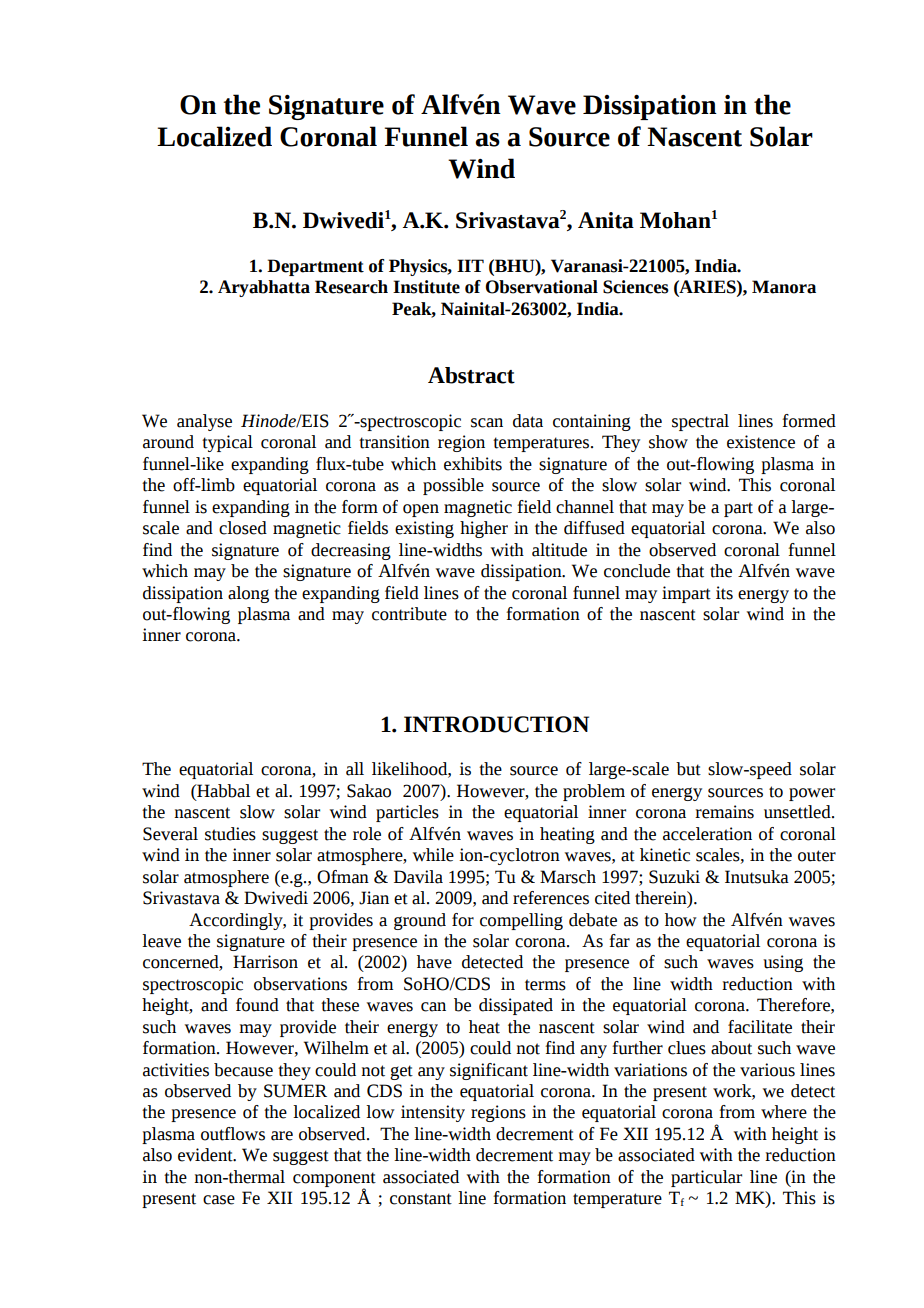  I want to click on Sciences, so click(636, 287).
